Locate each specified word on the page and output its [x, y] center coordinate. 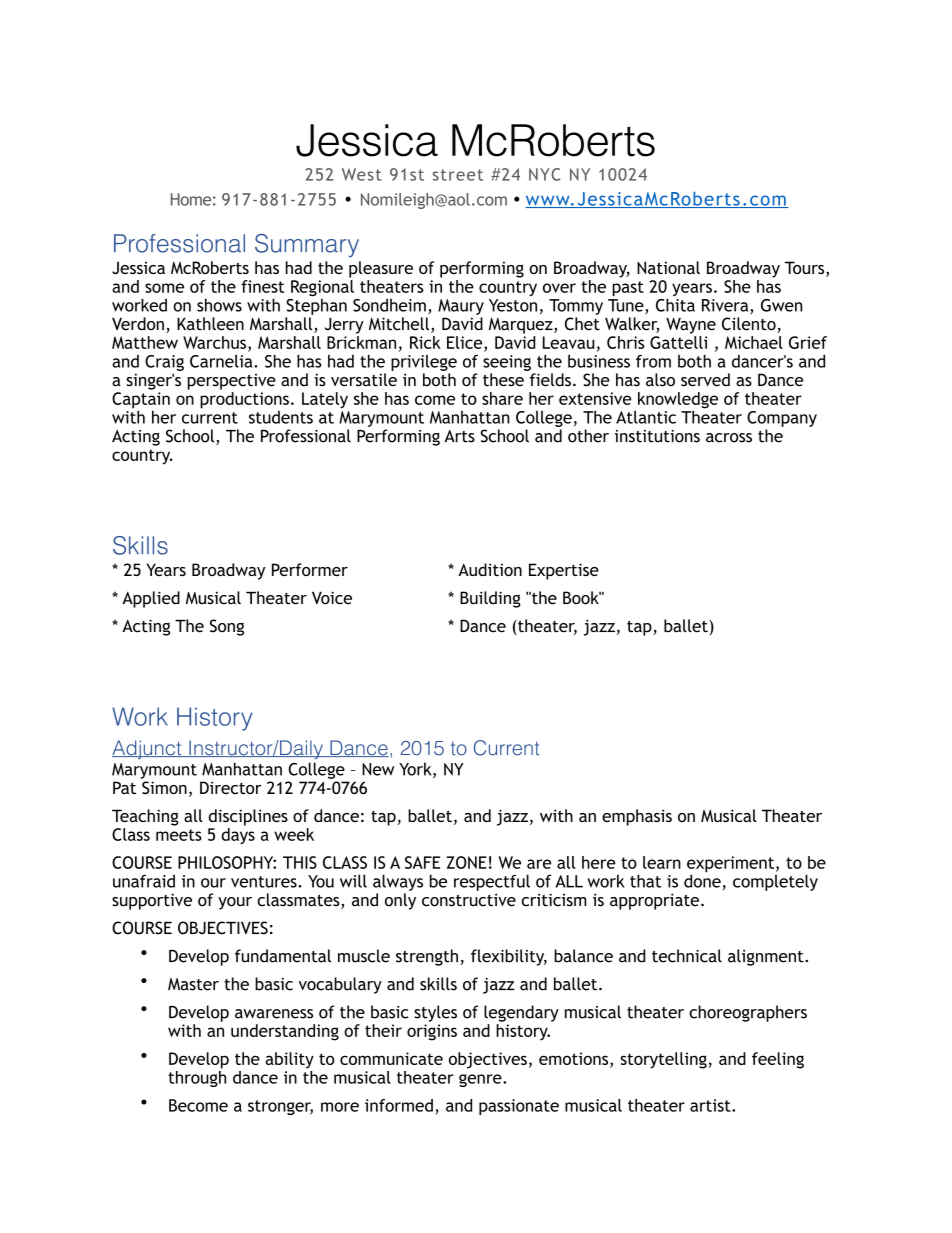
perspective [232, 382]
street [458, 175]
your [235, 903]
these [503, 380]
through [197, 1077]
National [668, 267]
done [702, 880]
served [705, 380]
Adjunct [148, 749]
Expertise [564, 571]
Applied [151, 599]
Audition [490, 569]
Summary [307, 245]
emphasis [637, 817]
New [378, 769]
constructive [469, 900]
